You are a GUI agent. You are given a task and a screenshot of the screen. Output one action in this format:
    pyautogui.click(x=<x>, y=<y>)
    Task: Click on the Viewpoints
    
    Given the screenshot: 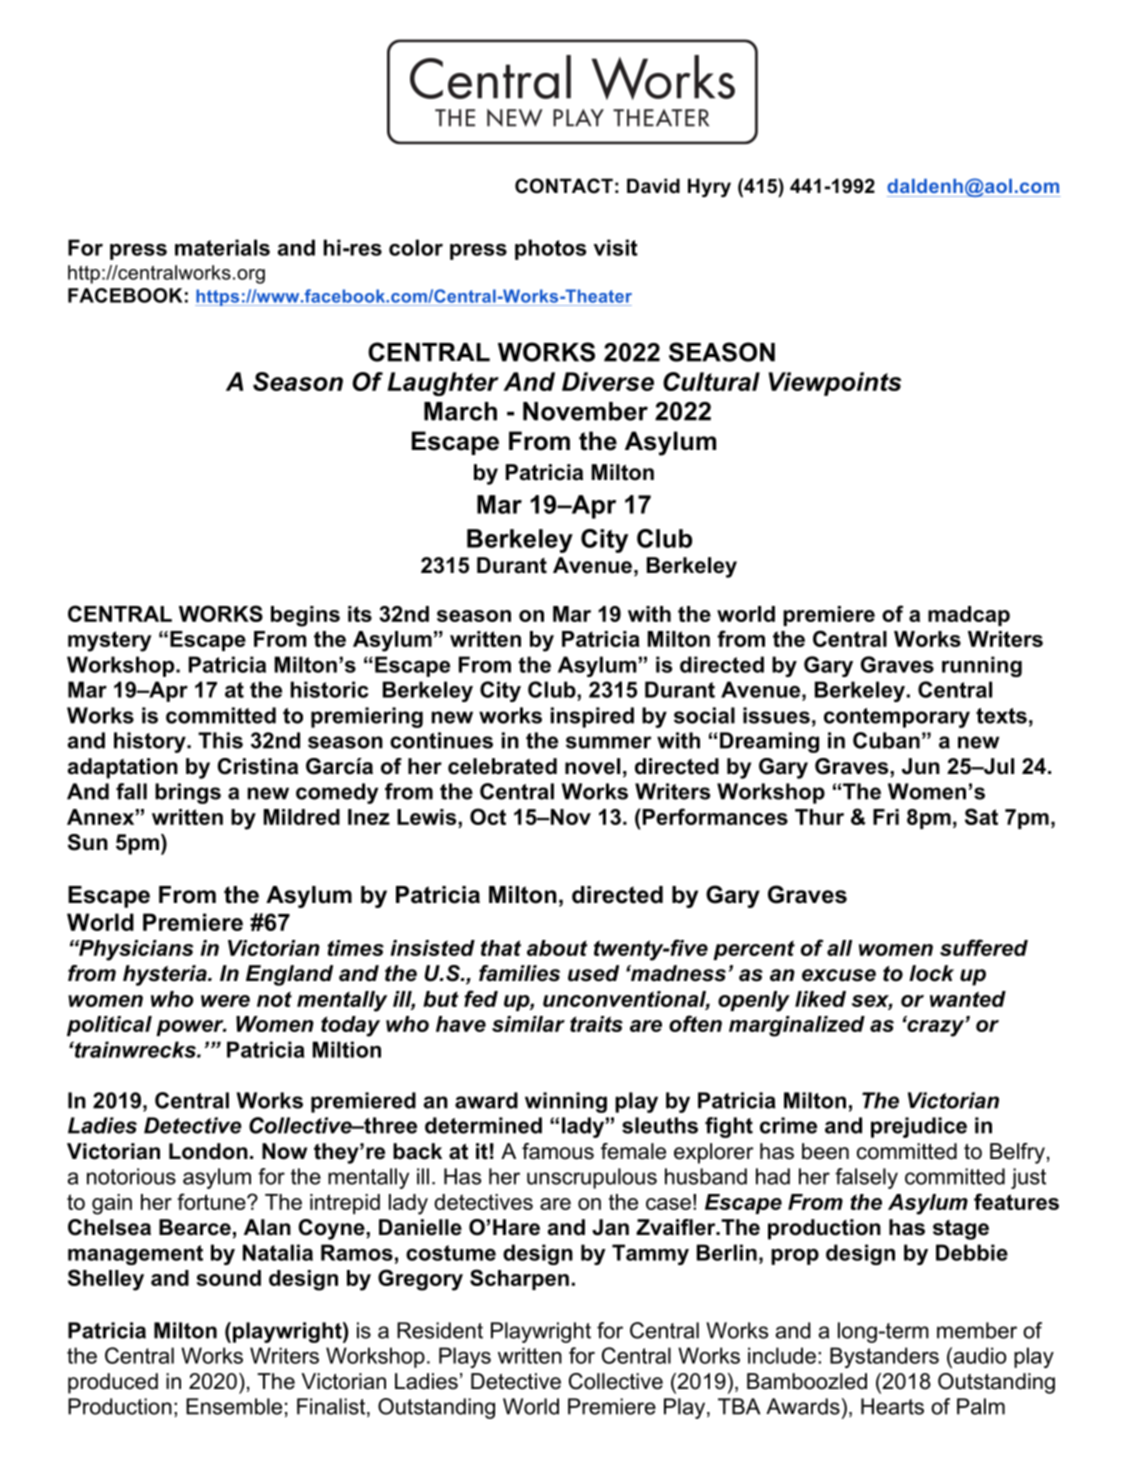 What is the action you would take?
    pyautogui.click(x=835, y=384)
